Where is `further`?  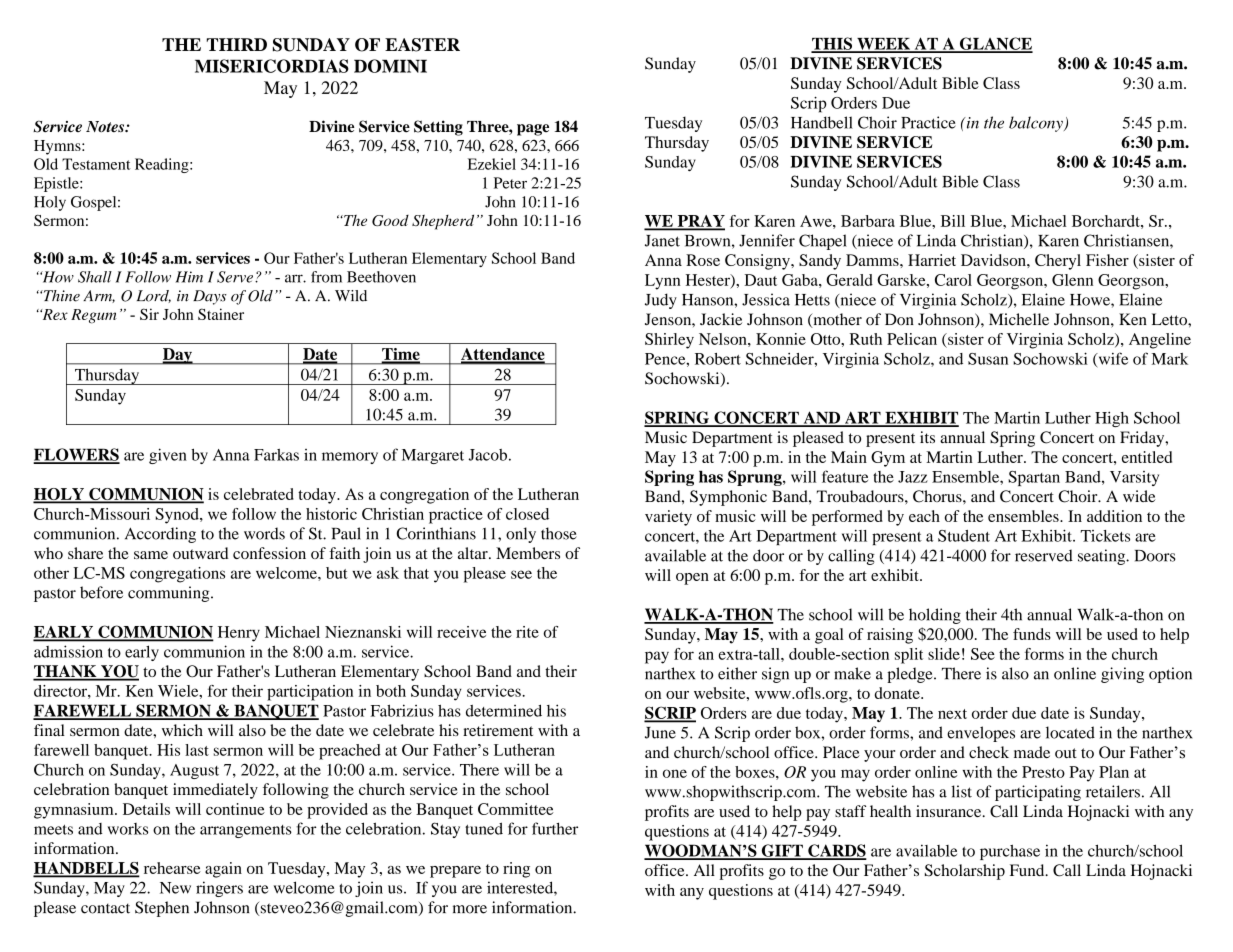 further is located at coordinates (555, 828).
